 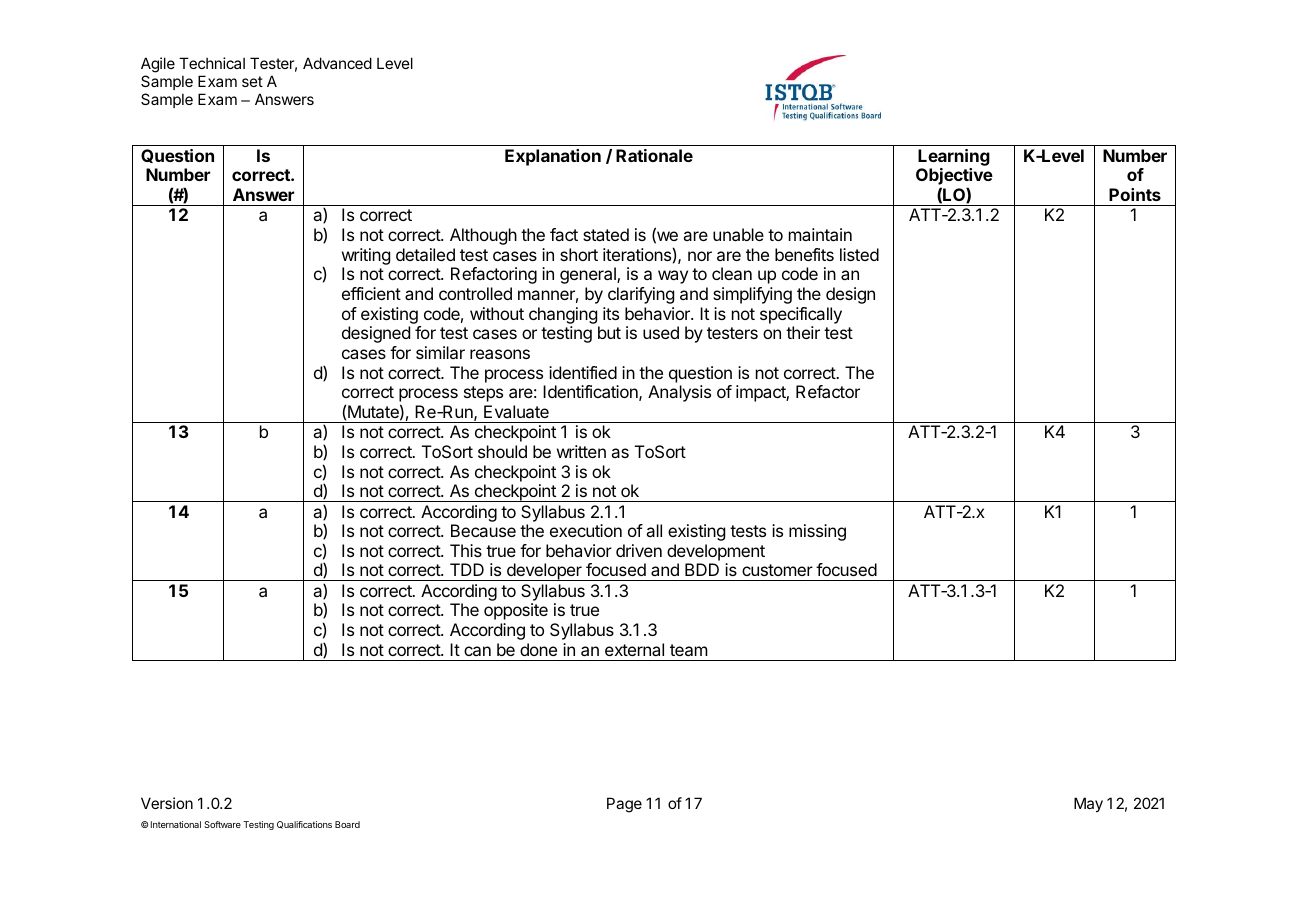 I want to click on Page, so click(x=624, y=805).
